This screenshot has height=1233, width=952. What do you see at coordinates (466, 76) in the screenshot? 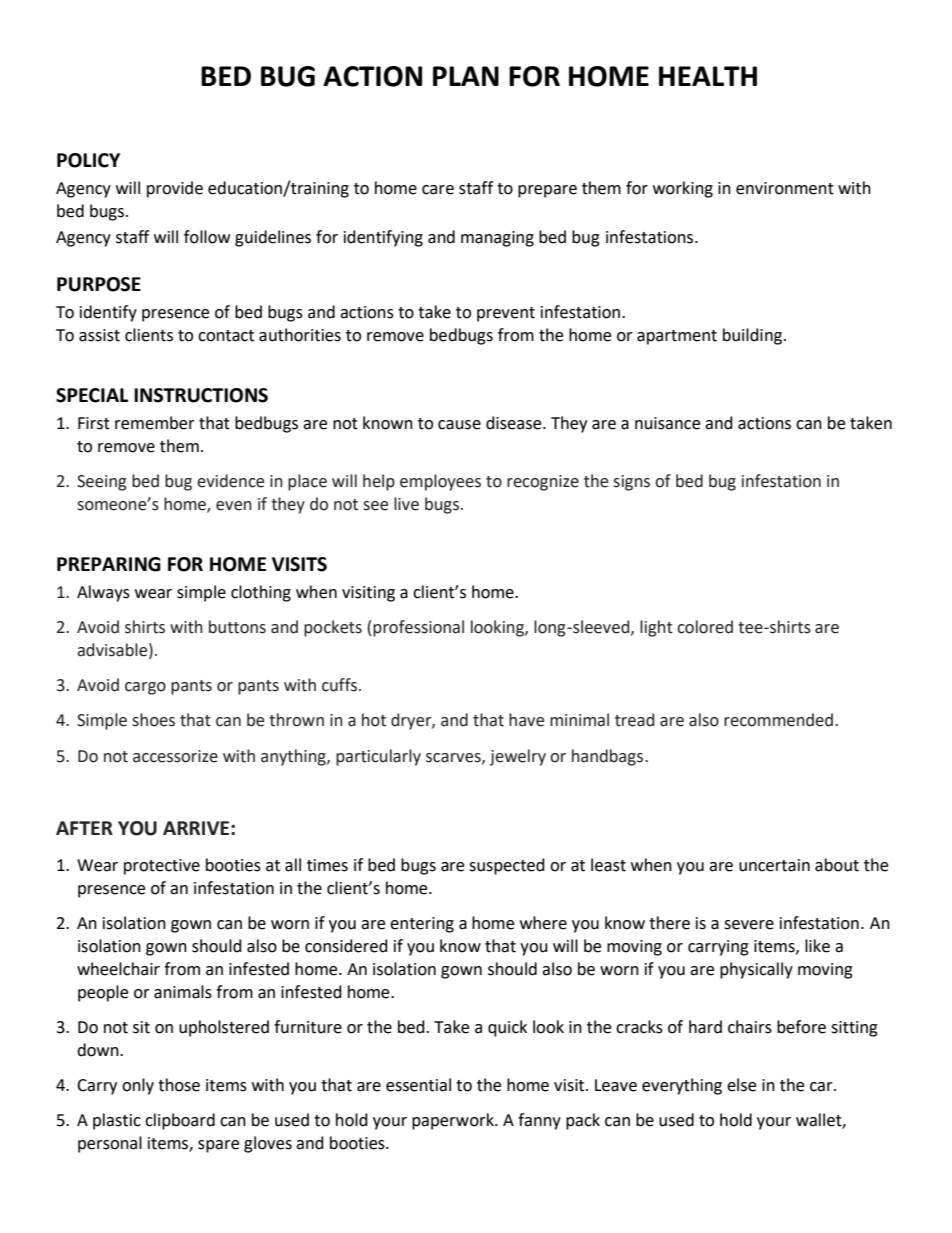
I see `PLAN` at bounding box center [466, 76].
